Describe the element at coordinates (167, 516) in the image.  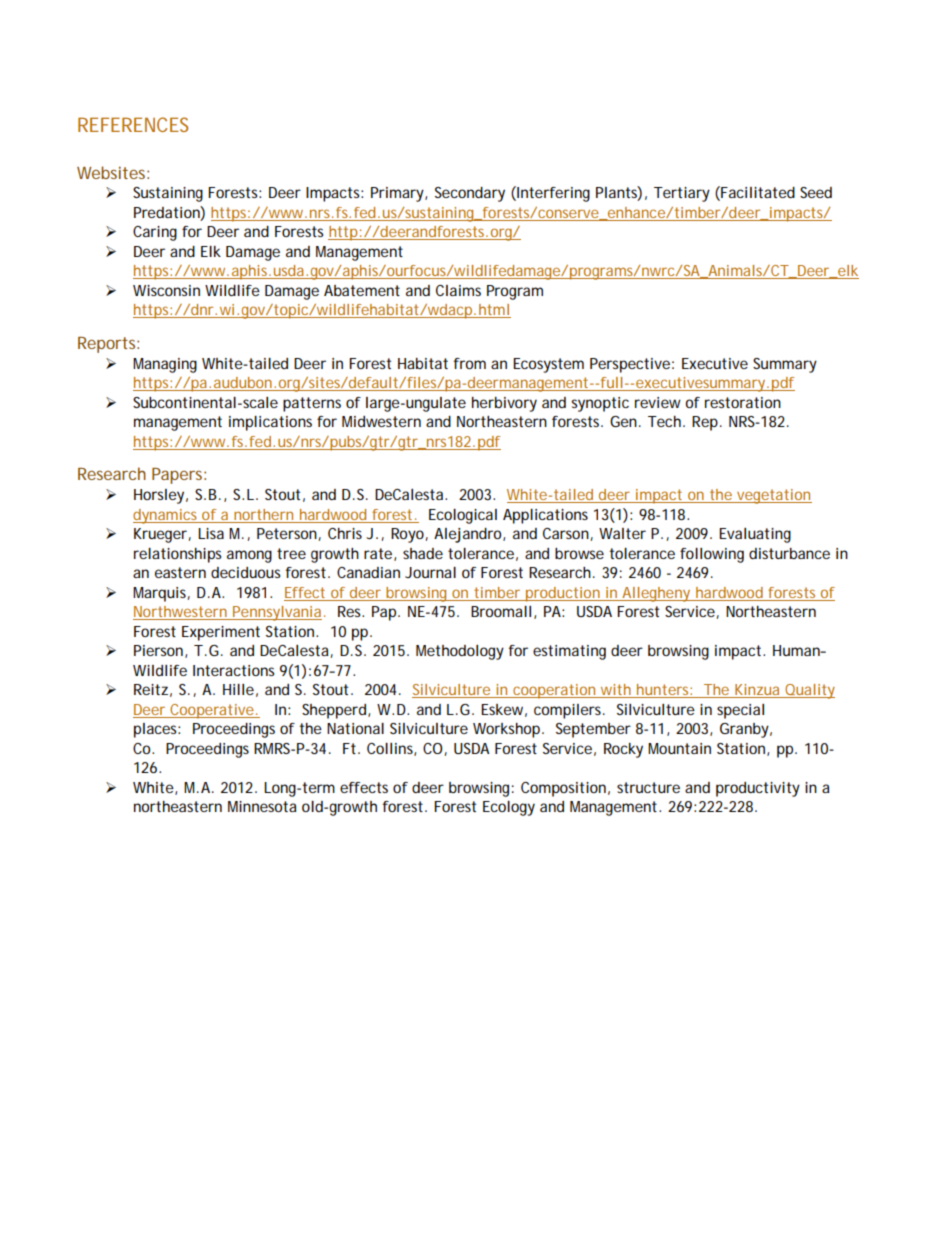
I see `dynamics` at that location.
